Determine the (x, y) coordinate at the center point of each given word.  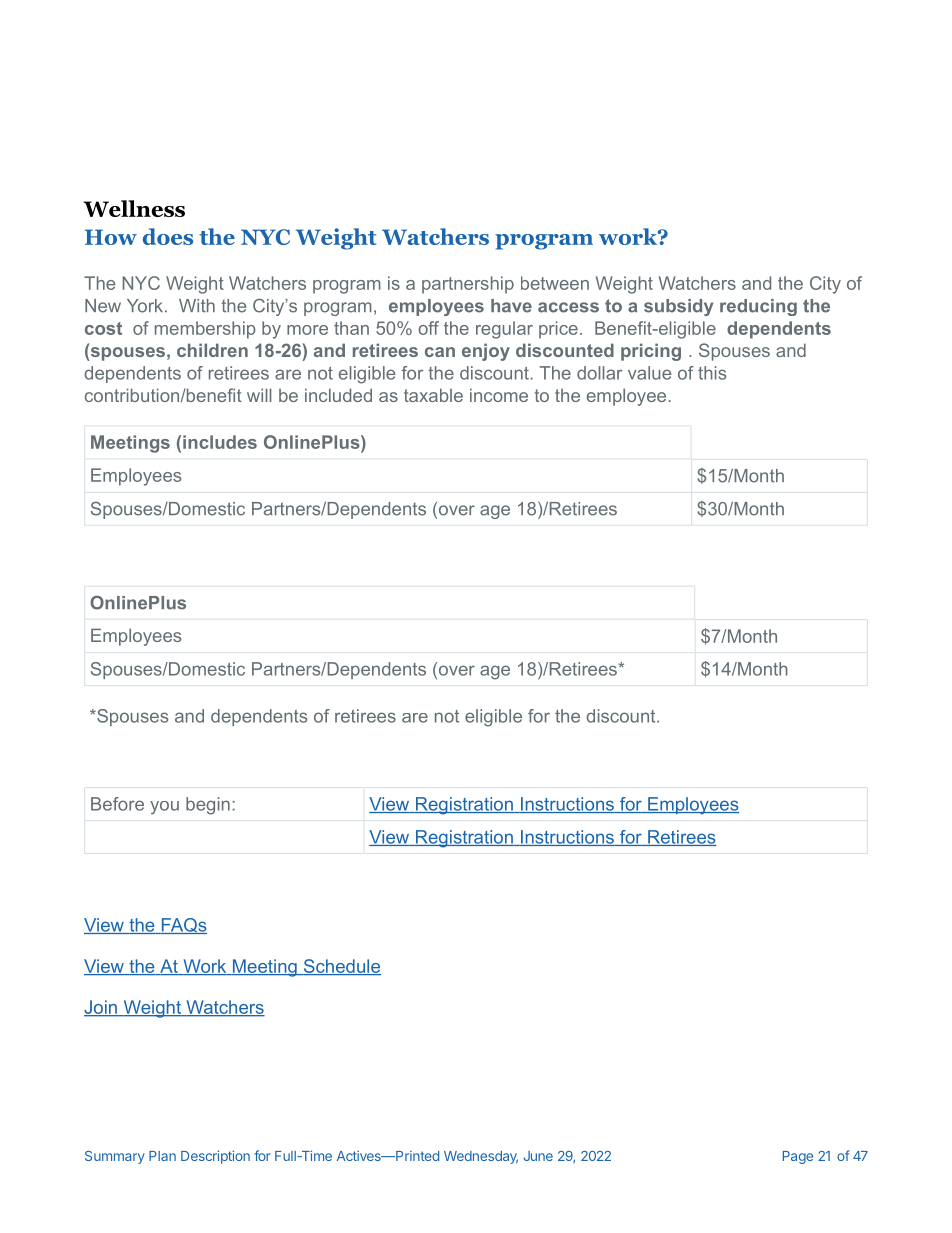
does (168, 236)
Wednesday (481, 1157)
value (650, 373)
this (712, 373)
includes (220, 442)
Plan (162, 1156)
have (511, 306)
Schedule (341, 967)
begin (208, 806)
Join (101, 1008)
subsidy (678, 307)
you (164, 808)
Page (798, 1157)
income (499, 395)
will (259, 395)
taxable (433, 395)
